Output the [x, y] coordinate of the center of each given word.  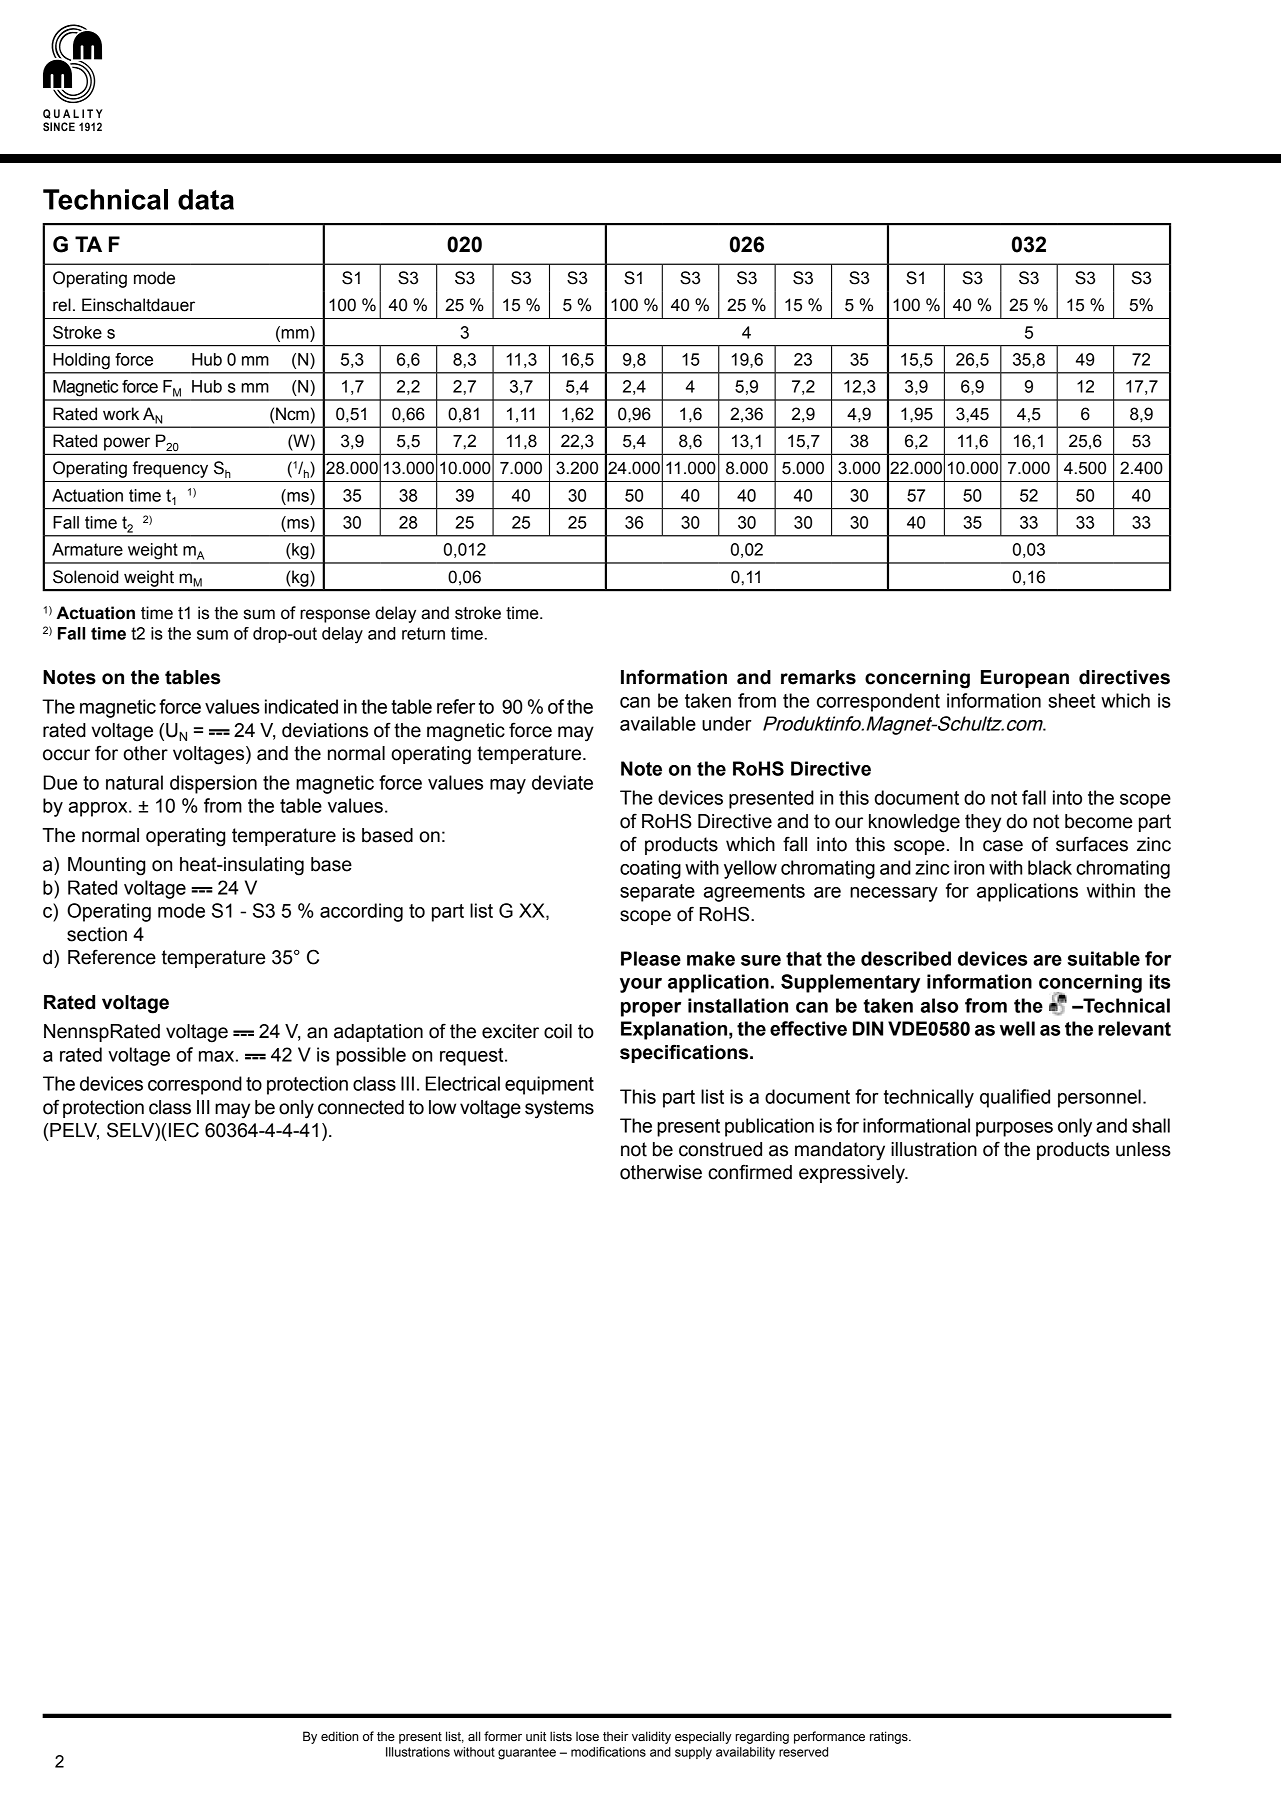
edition [339, 1736]
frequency [170, 469]
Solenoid [85, 577]
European [1025, 679]
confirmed [750, 1172]
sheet [1071, 700]
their [615, 1736]
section [97, 934]
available [658, 723]
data [206, 199]
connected [361, 1107]
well [1017, 1028]
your [641, 985]
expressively [853, 1174]
